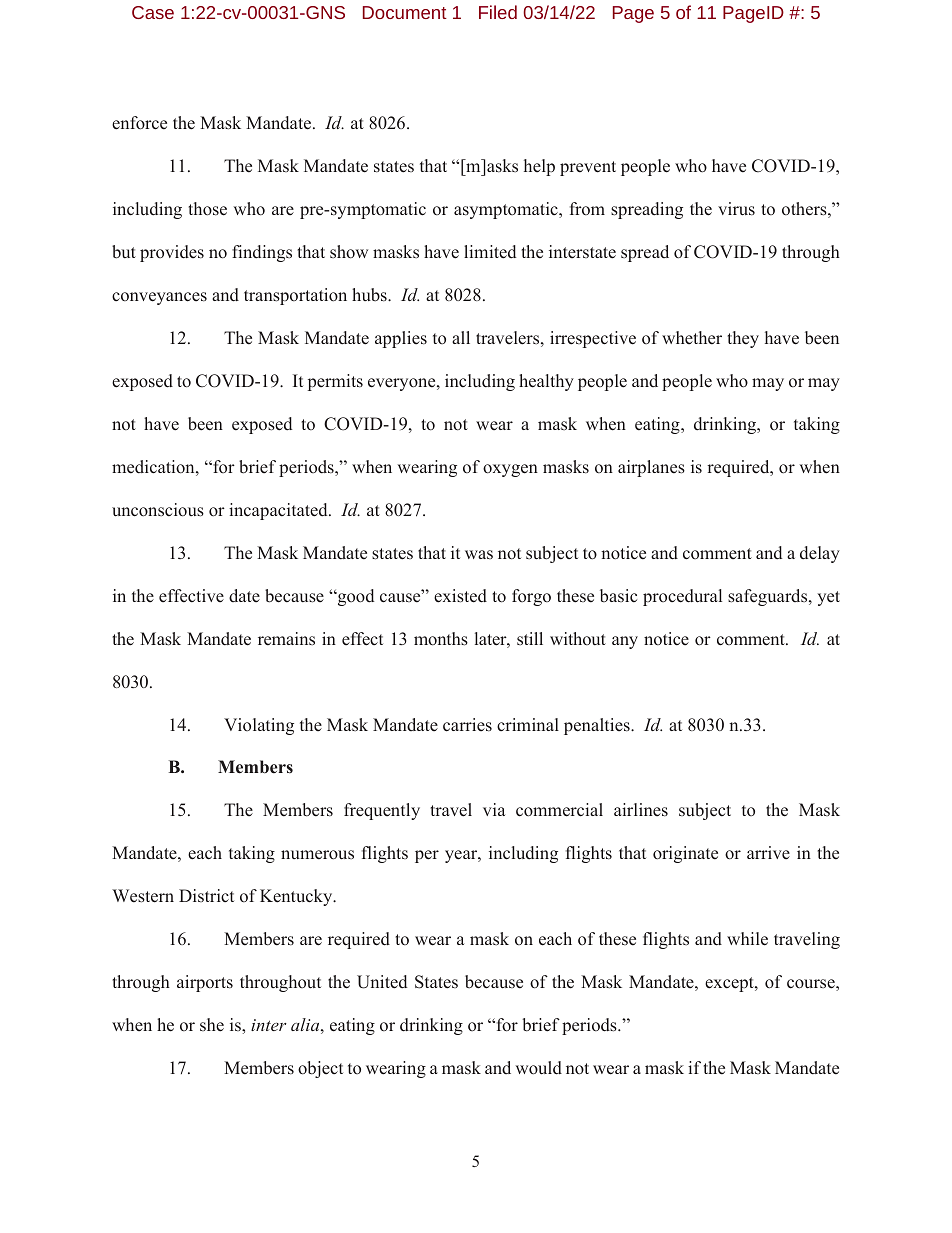 The height and width of the screenshot is (1233, 952). Describe the element at coordinates (820, 554) in the screenshot. I see `delay` at that location.
